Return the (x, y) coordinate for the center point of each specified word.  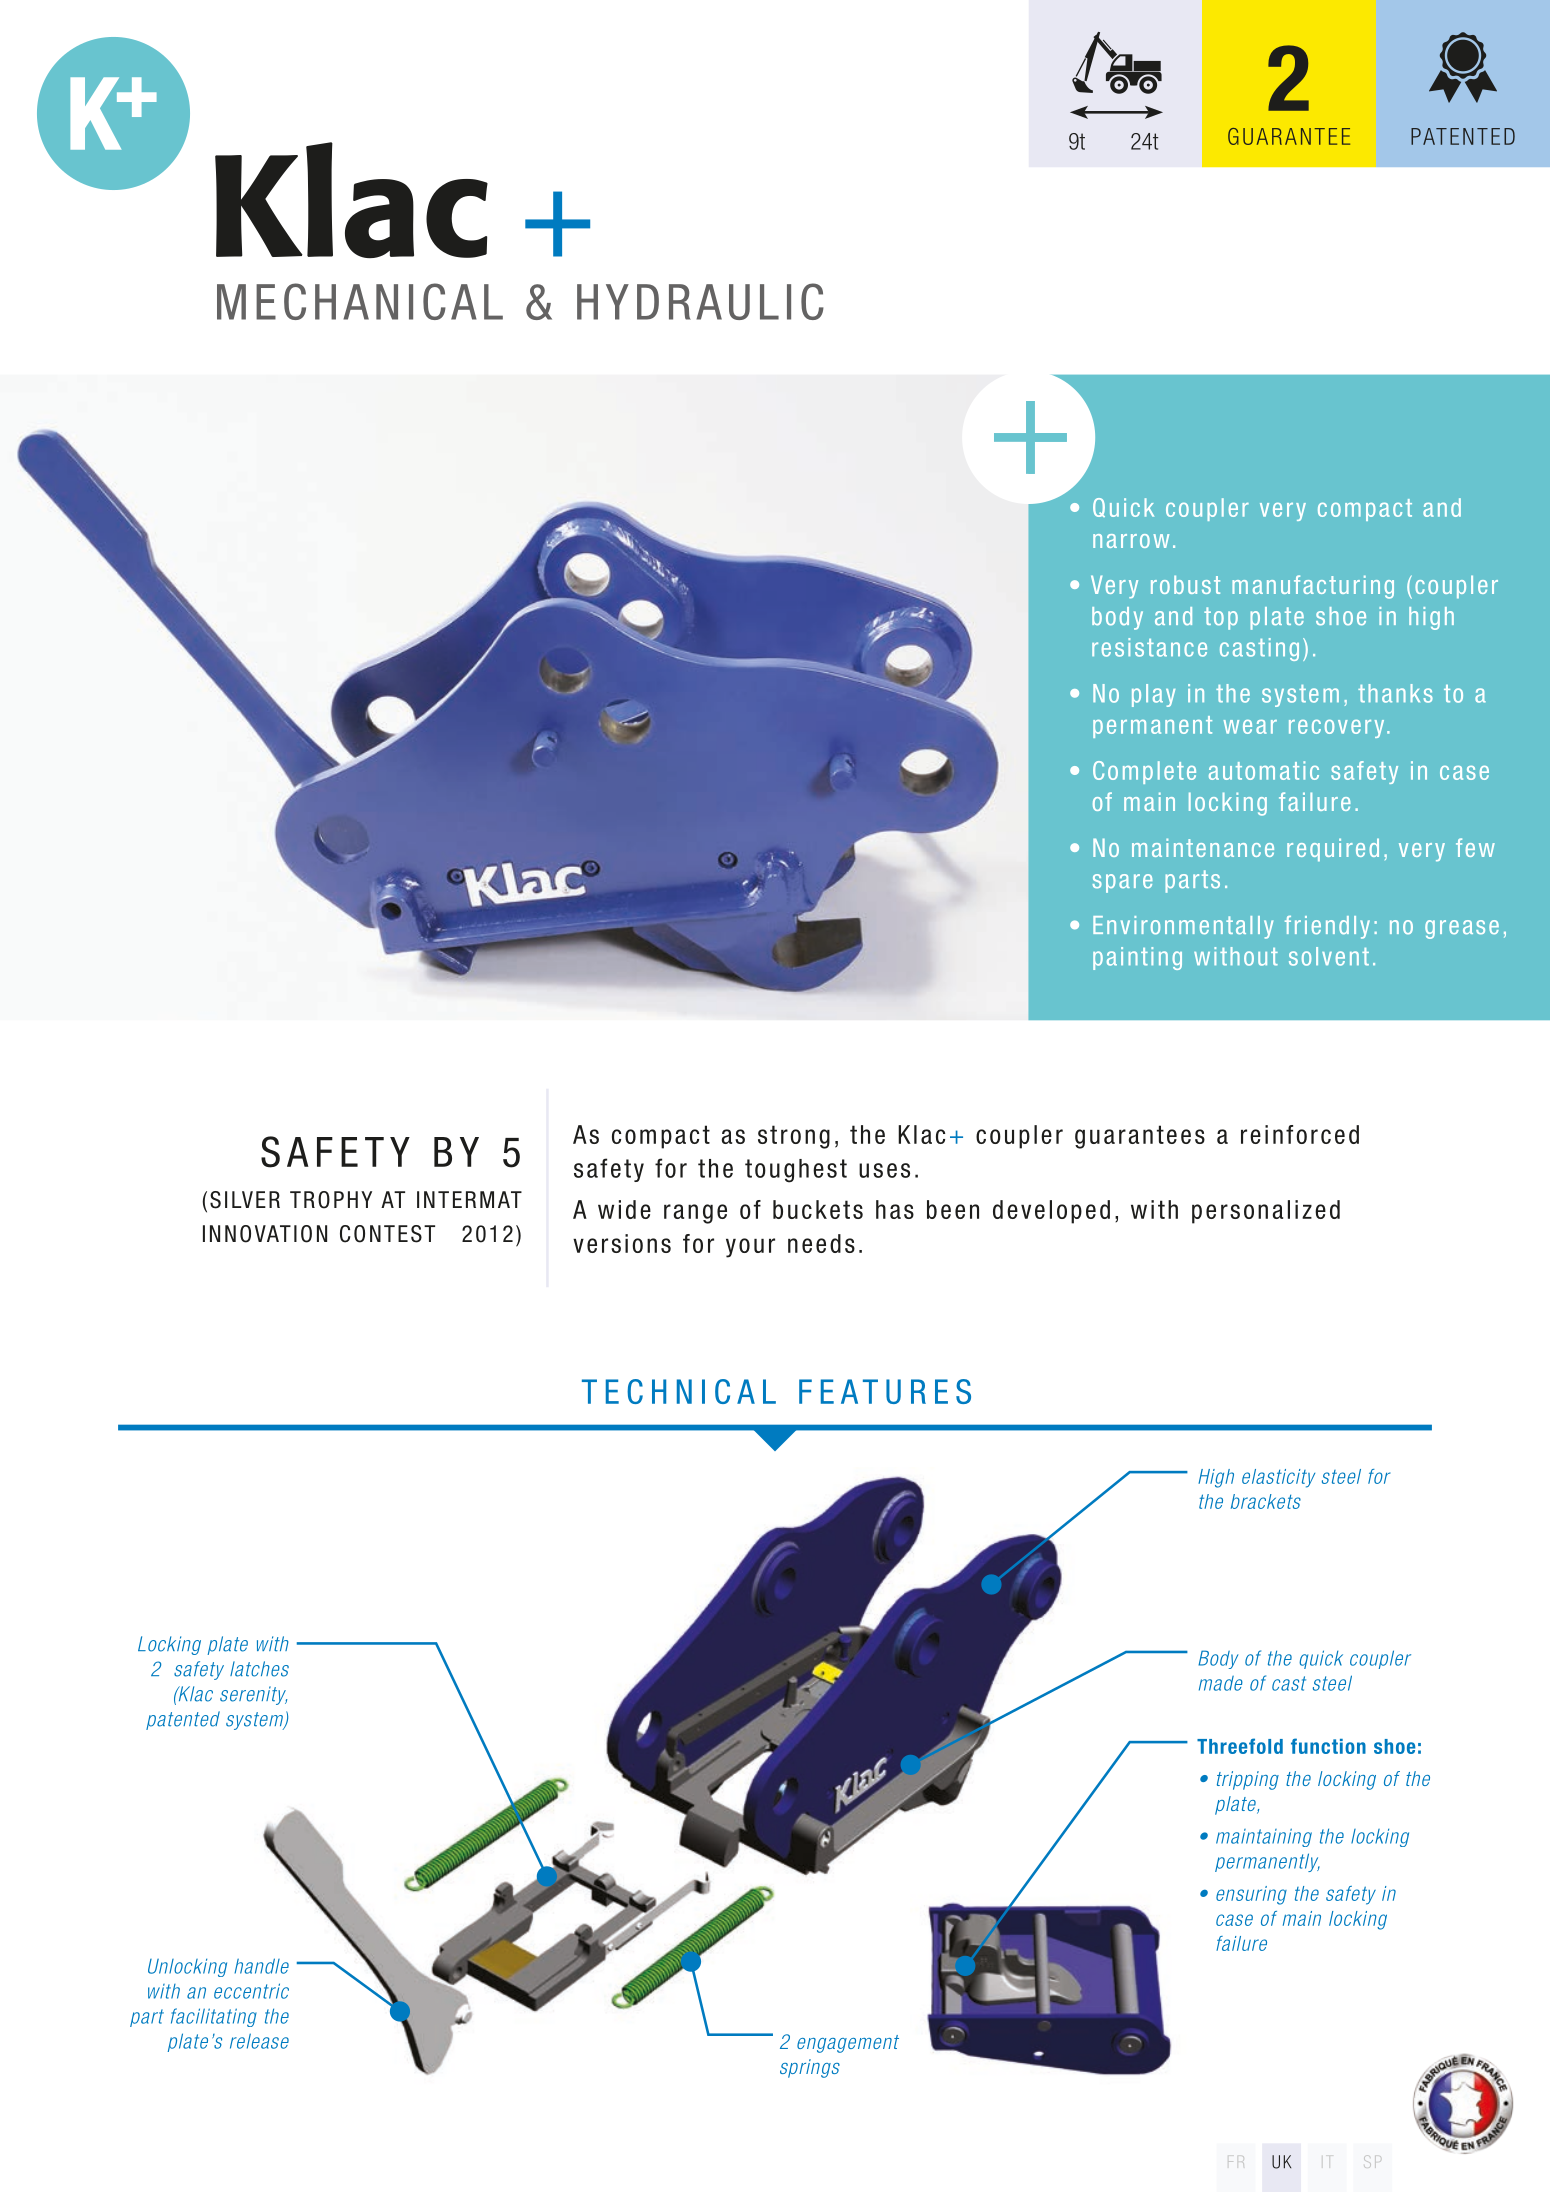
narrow (1131, 541)
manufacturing (1313, 587)
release (259, 2041)
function (1328, 1746)
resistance (1149, 647)
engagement (848, 2044)
